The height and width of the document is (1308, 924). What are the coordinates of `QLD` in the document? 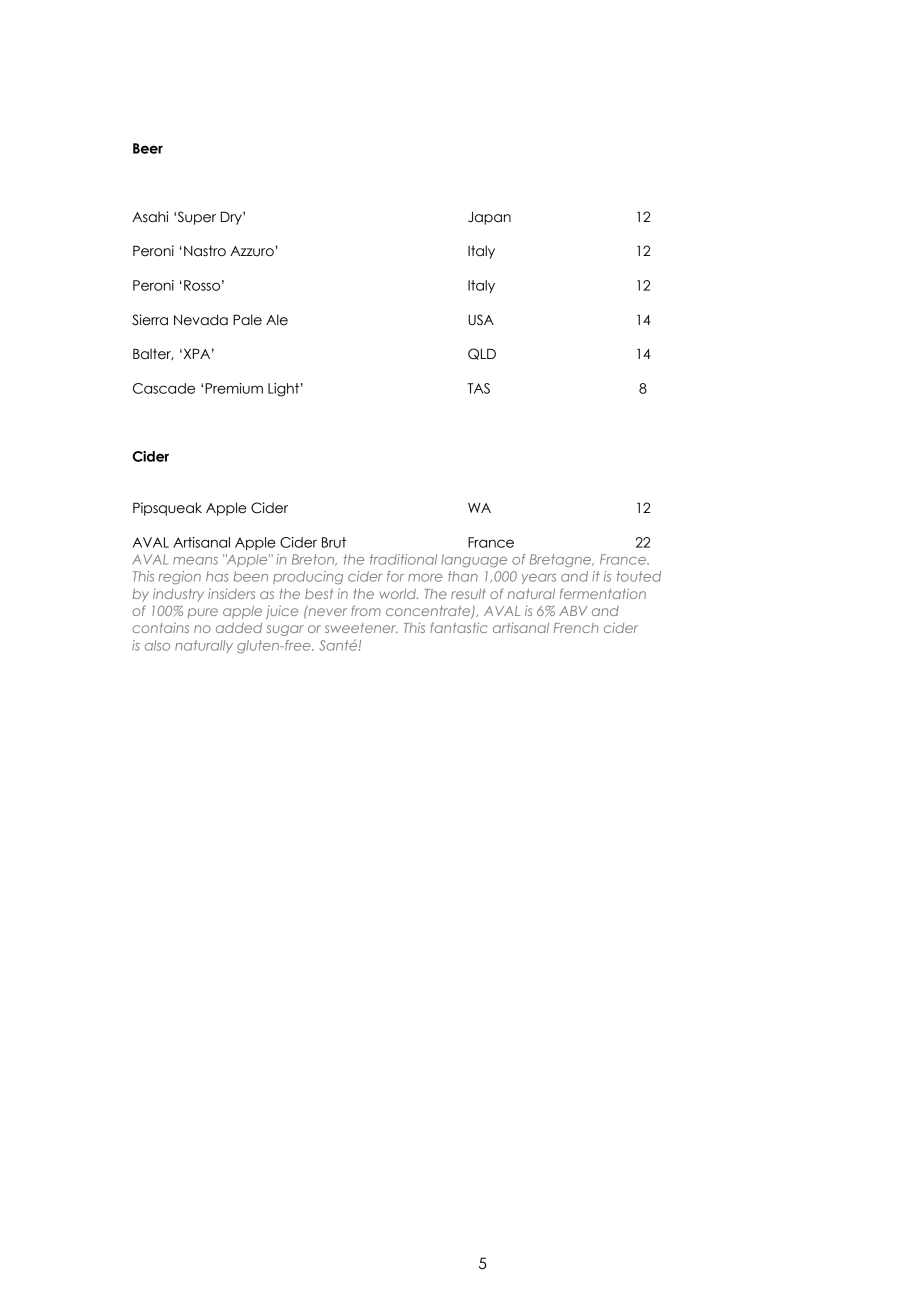 It's located at (482, 354).
